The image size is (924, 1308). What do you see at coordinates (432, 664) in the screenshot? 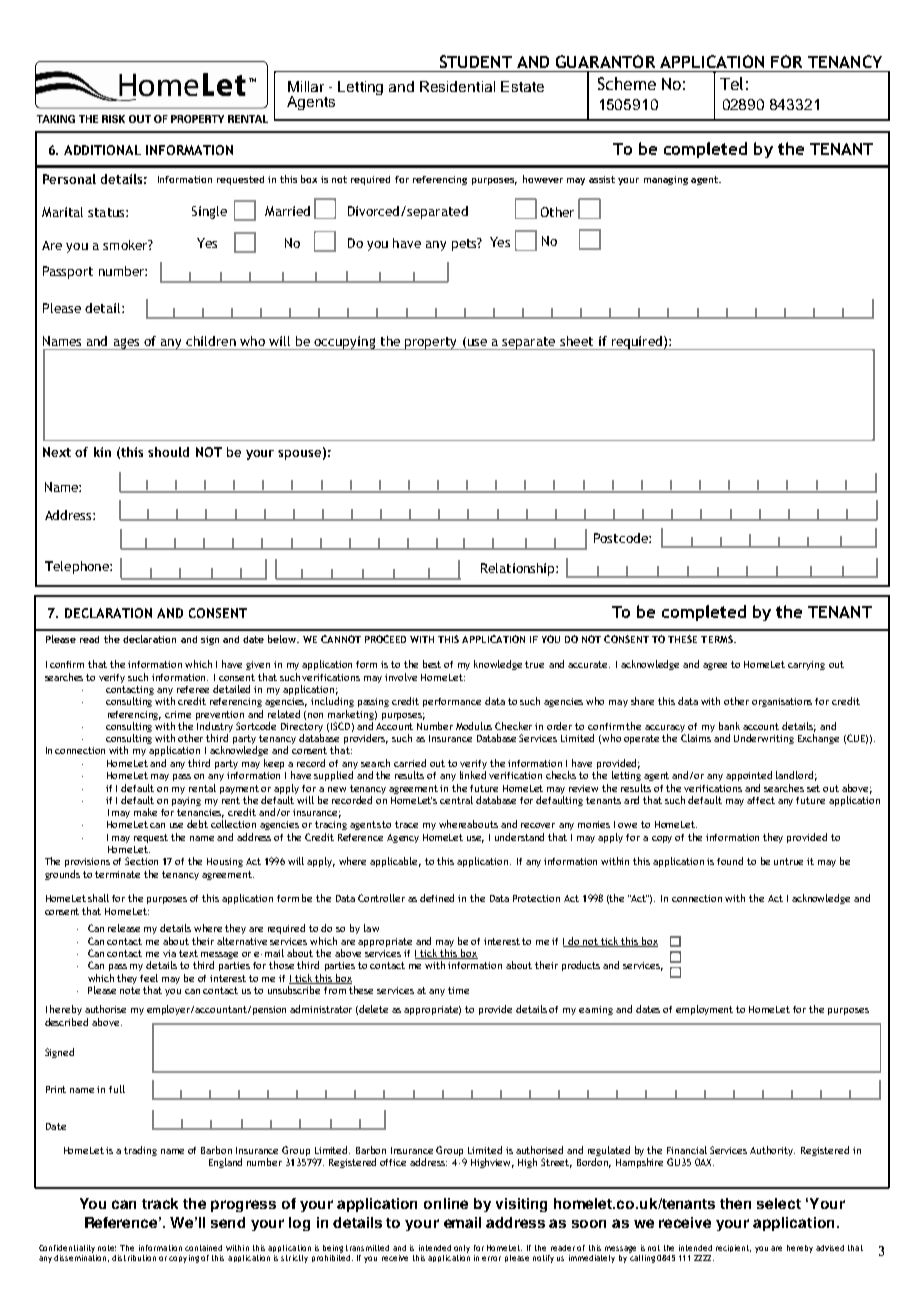
I see `best` at bounding box center [432, 664].
